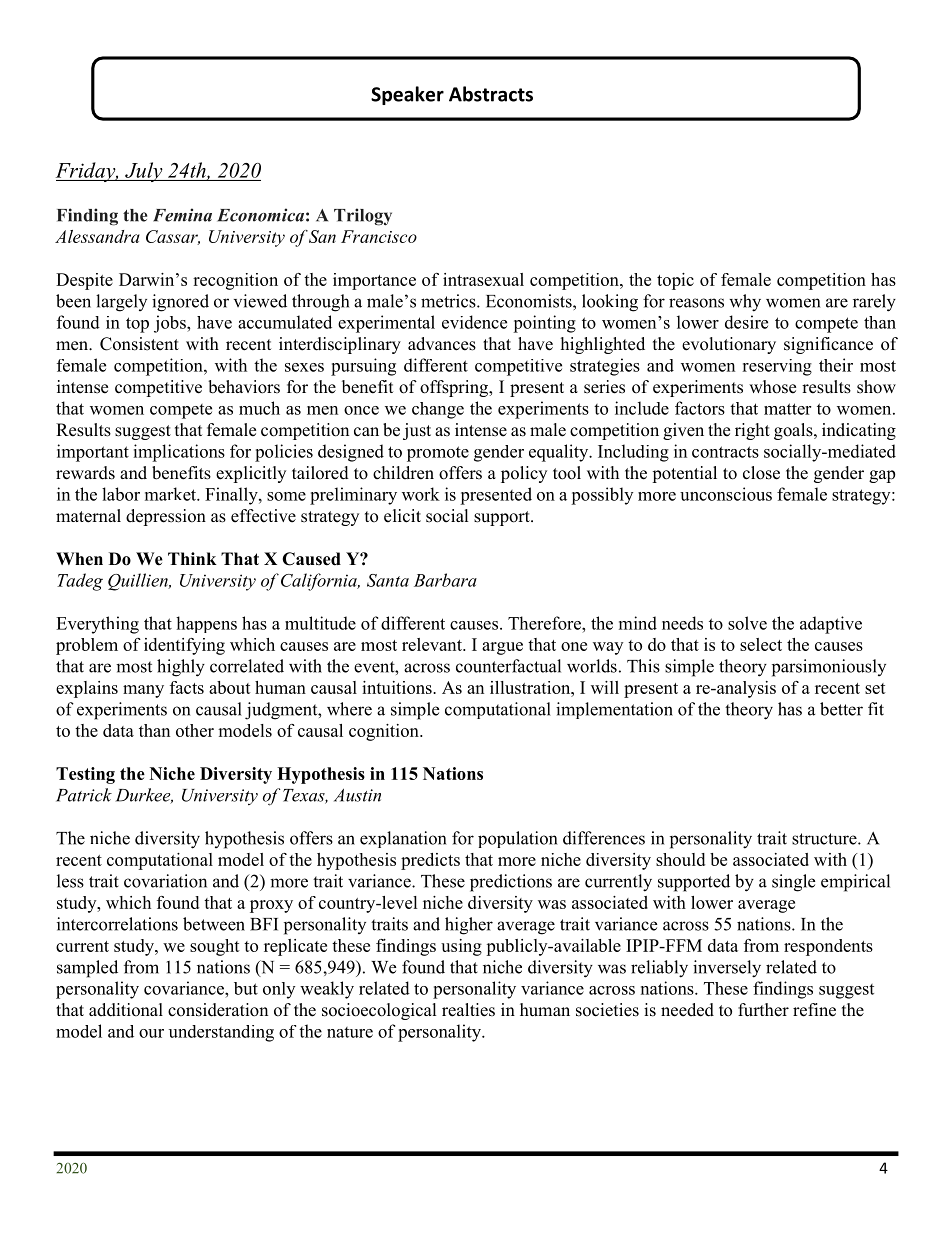 The width and height of the screenshot is (952, 1233). Describe the element at coordinates (445, 580) in the screenshot. I see `Barbara` at that location.
